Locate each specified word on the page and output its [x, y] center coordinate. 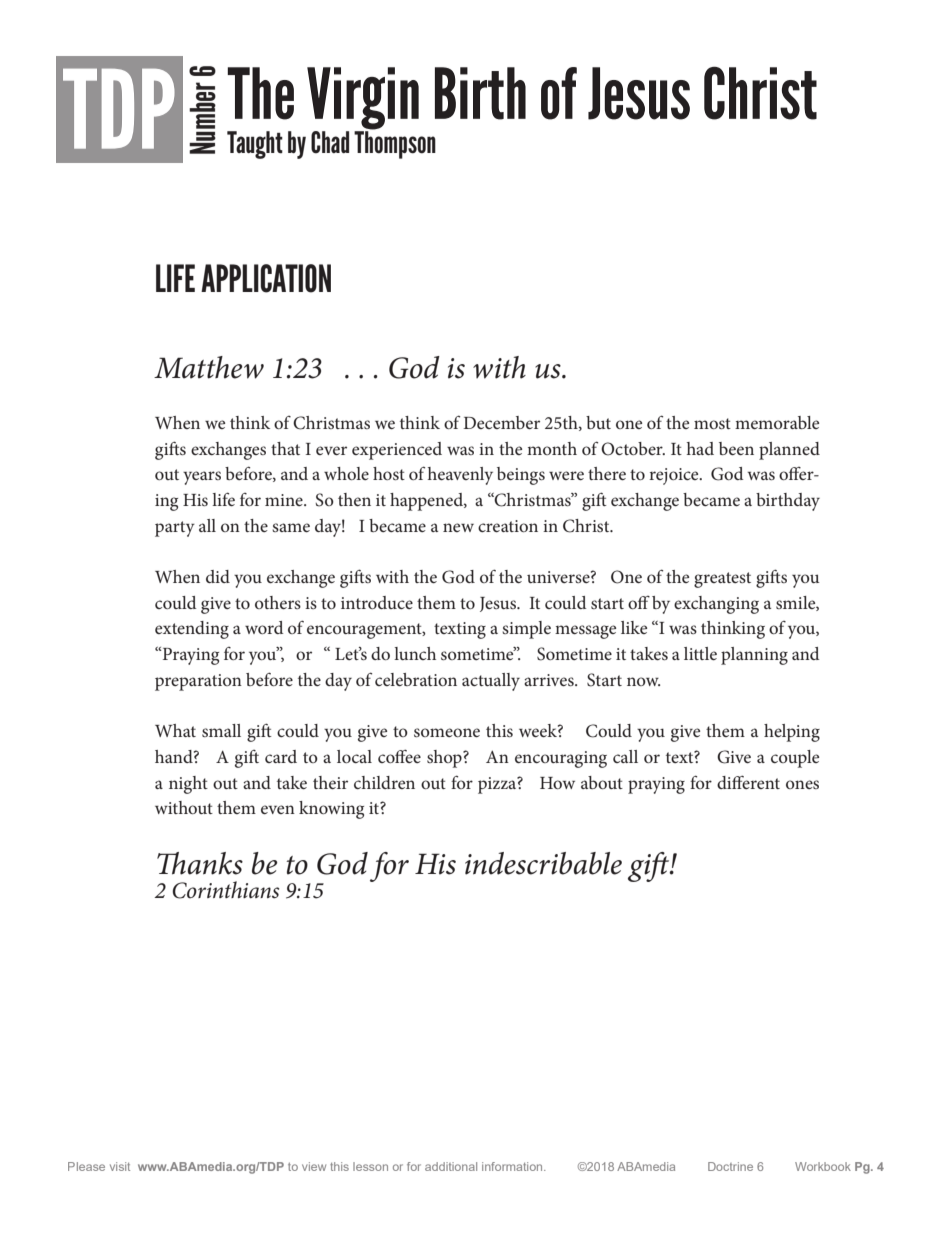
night [188, 785]
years [202, 478]
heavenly [460, 476]
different [748, 782]
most [712, 423]
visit [120, 1166]
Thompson [395, 144]
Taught [255, 145]
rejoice [675, 476]
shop [445, 759]
